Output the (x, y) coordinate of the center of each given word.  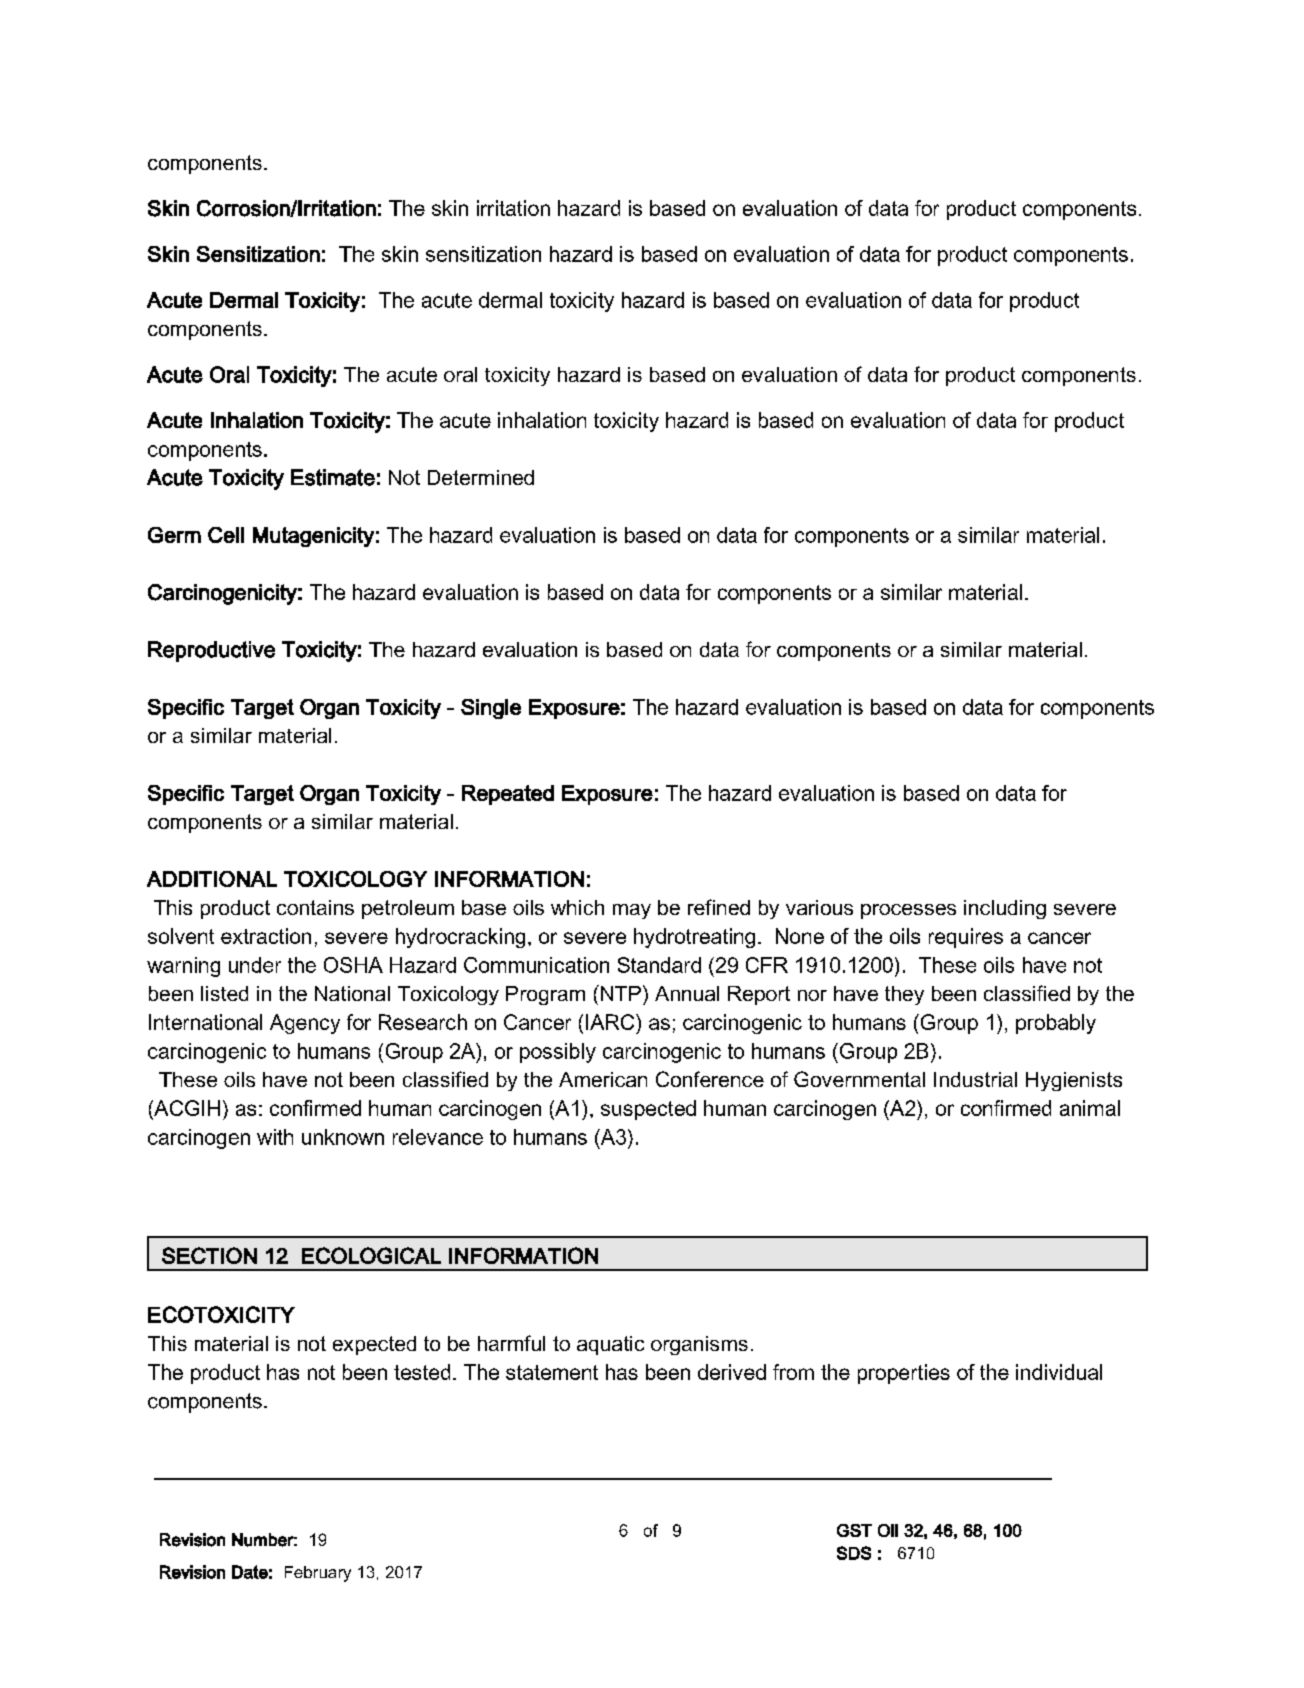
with (275, 1137)
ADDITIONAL (212, 879)
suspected (648, 1110)
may (632, 911)
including (1005, 909)
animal (1090, 1108)
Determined (481, 477)
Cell (226, 535)
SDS (854, 1553)
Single (491, 709)
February (318, 1574)
